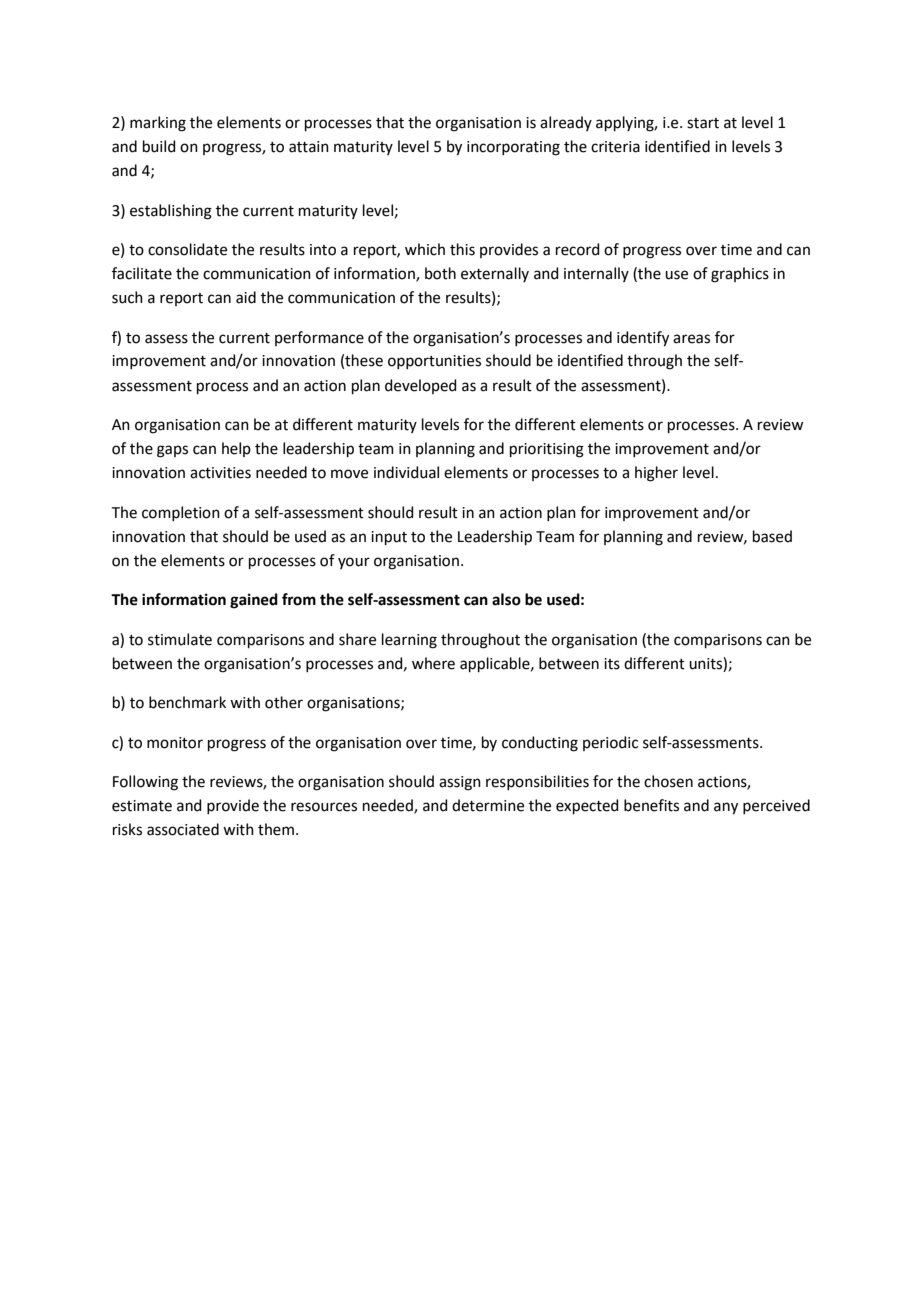 The image size is (924, 1308). What do you see at coordinates (254, 601) in the image?
I see `gained` at bounding box center [254, 601].
